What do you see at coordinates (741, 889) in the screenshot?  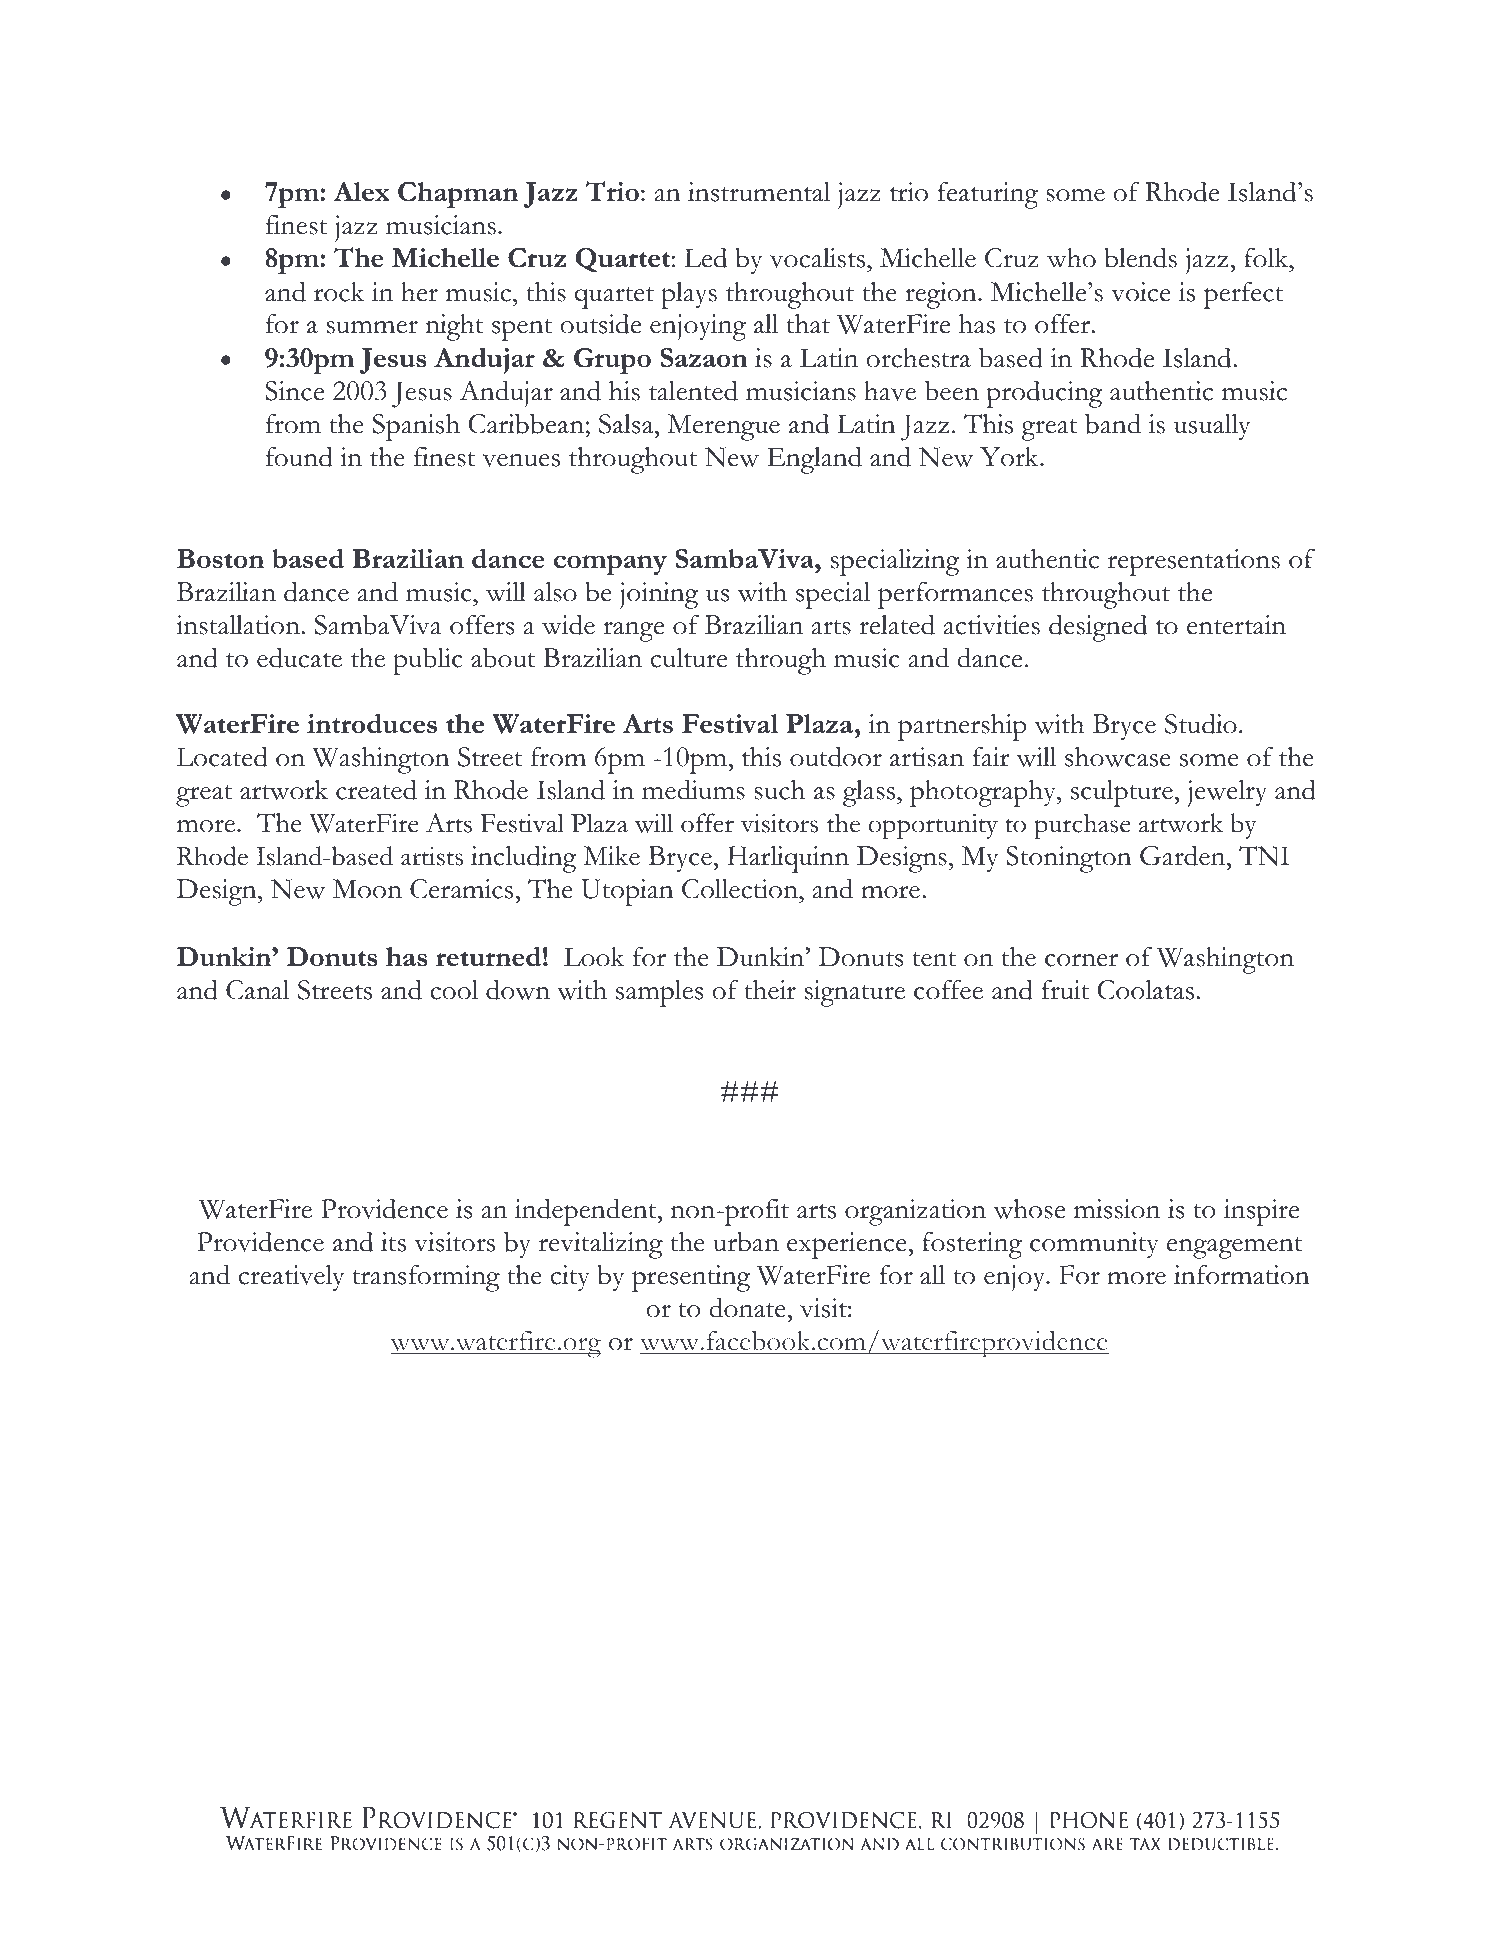 I see `Collection` at bounding box center [741, 889].
